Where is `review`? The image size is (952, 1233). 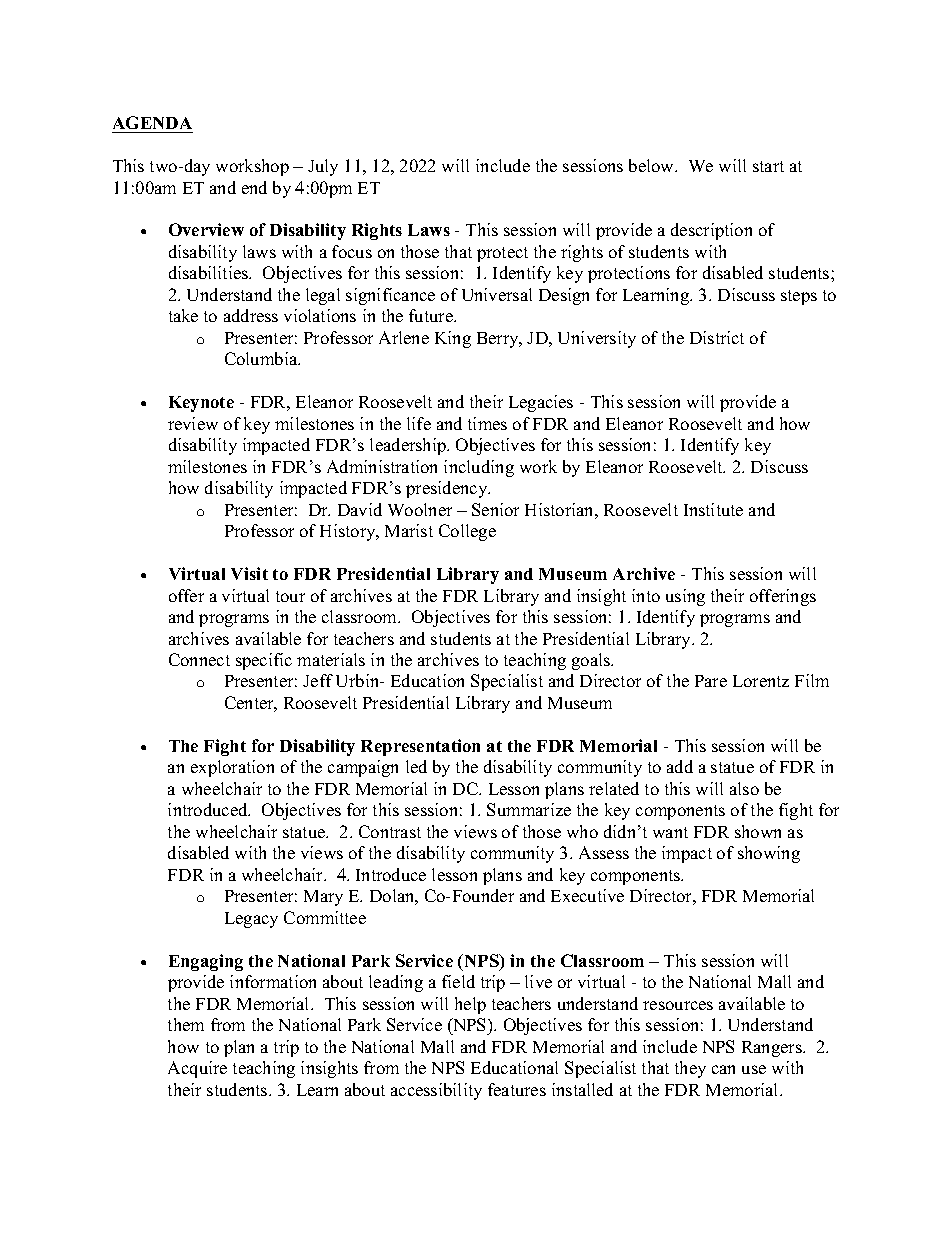 review is located at coordinates (193, 423).
